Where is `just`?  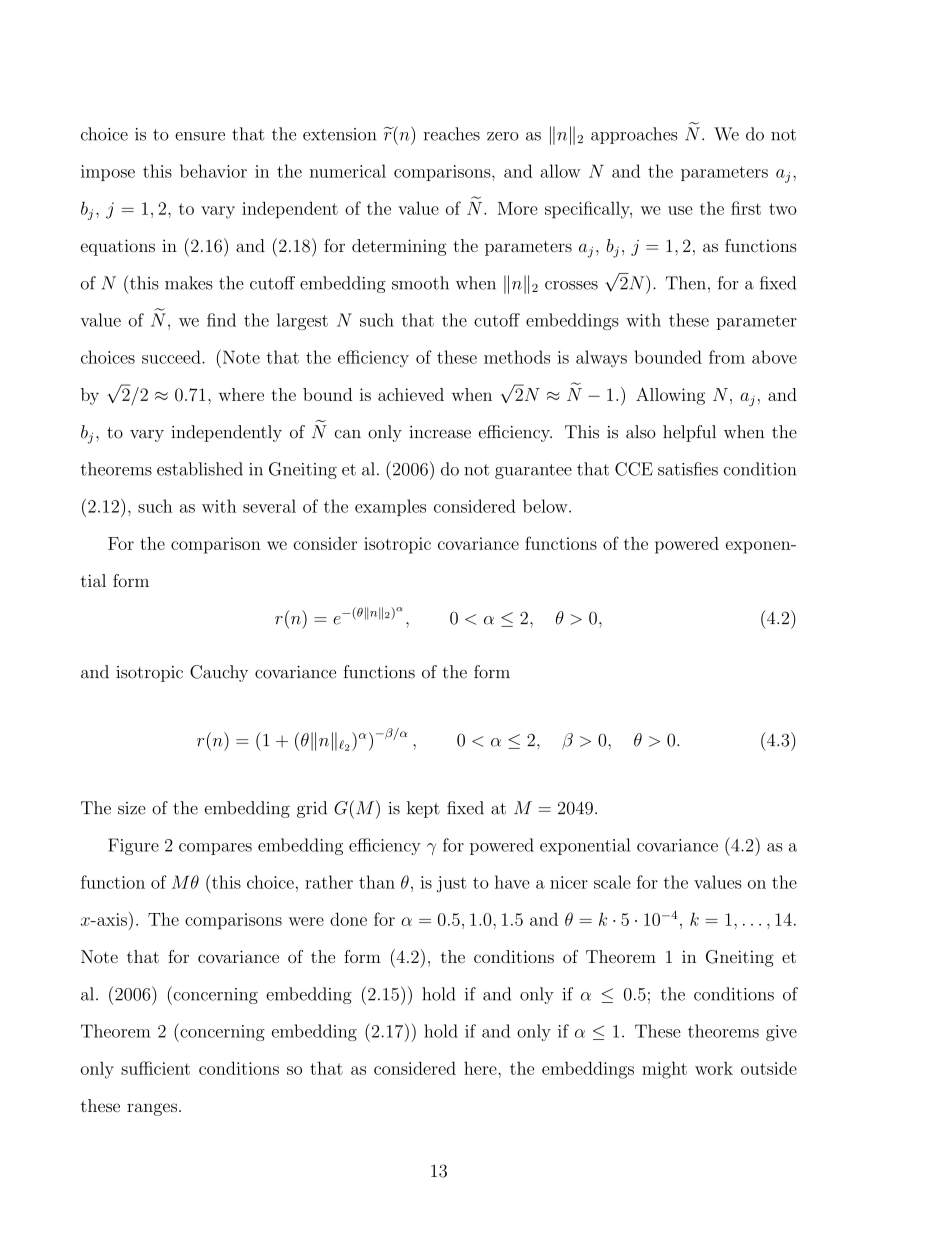
just is located at coordinates (451, 884).
